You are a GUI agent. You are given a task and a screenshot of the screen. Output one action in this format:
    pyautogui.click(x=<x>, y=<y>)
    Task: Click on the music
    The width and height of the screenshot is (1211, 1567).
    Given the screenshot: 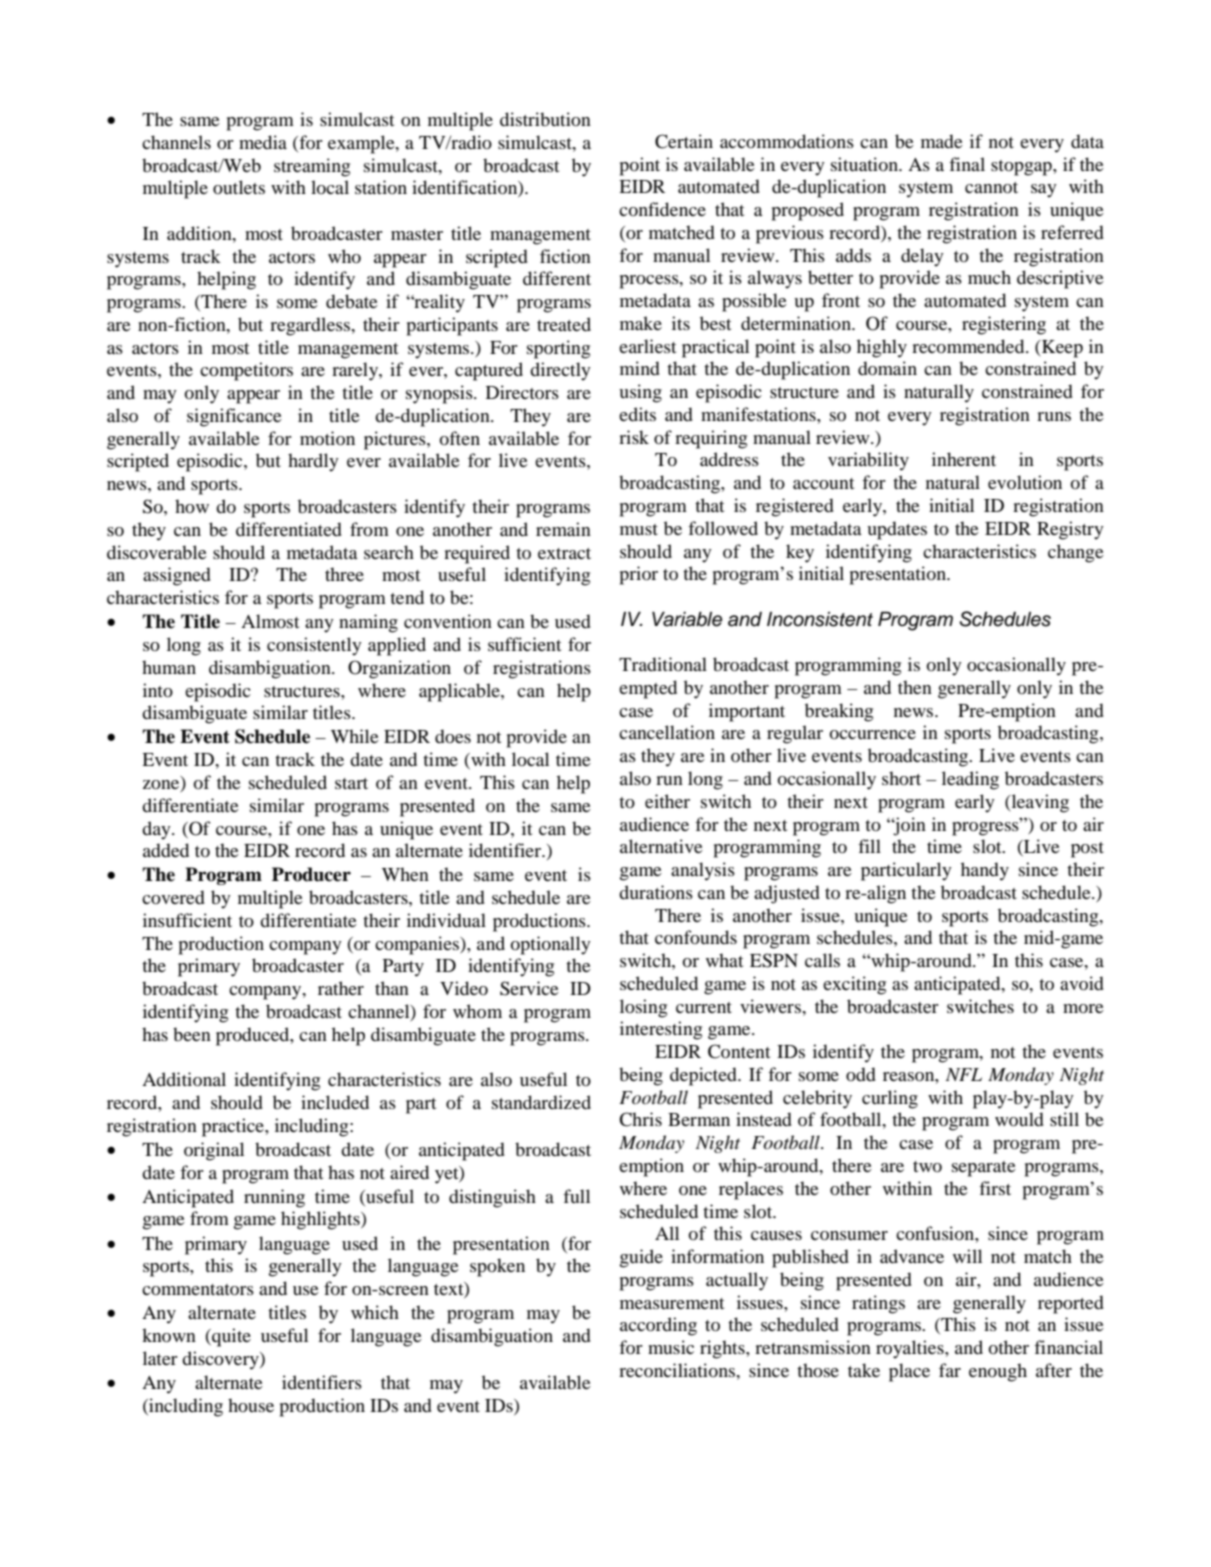 What is the action you would take?
    pyautogui.click(x=671, y=1347)
